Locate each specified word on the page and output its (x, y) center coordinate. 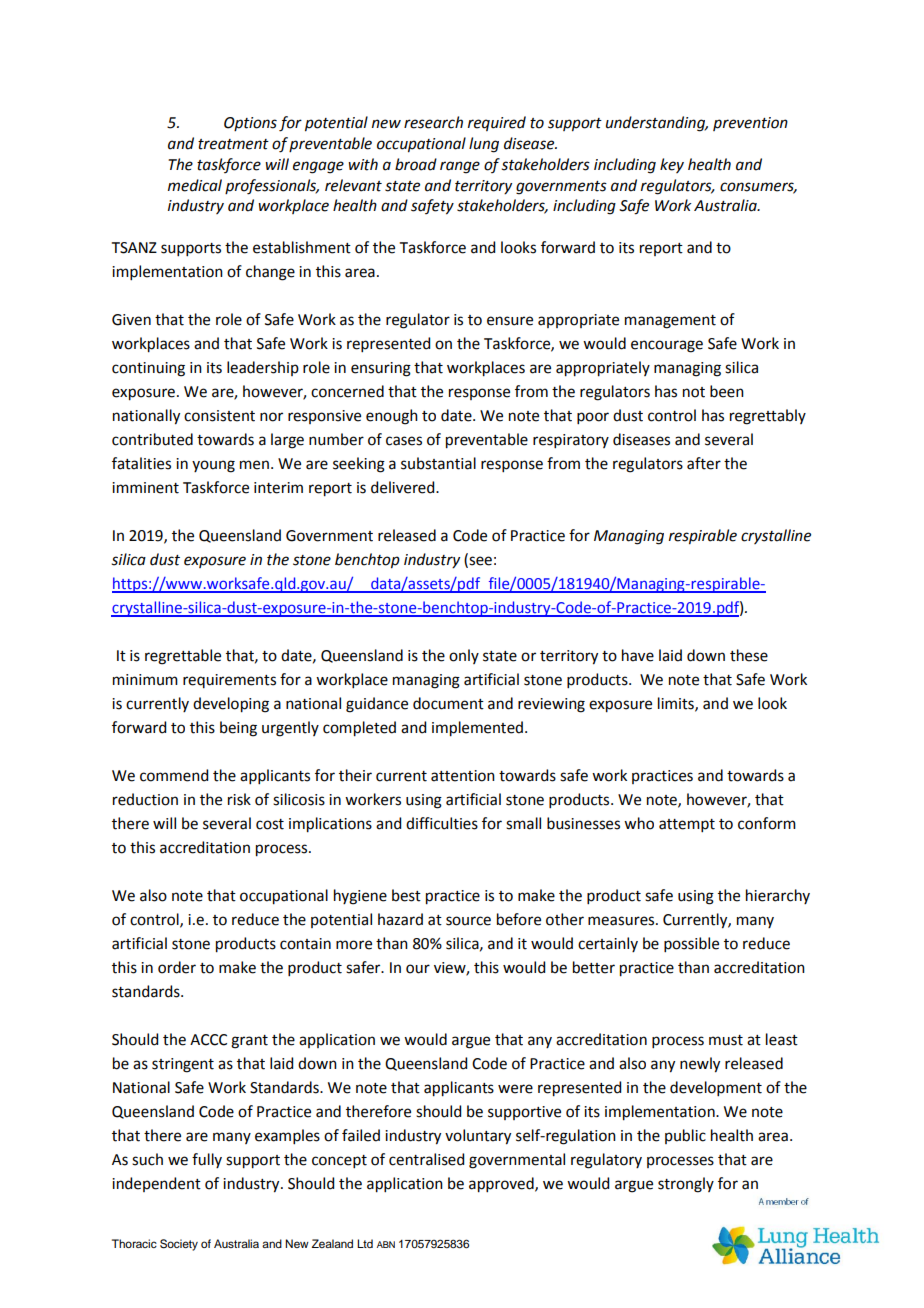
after (704, 463)
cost (270, 824)
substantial (438, 463)
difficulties (442, 823)
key (672, 165)
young (213, 466)
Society (179, 1245)
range (460, 167)
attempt (687, 825)
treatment (233, 144)
